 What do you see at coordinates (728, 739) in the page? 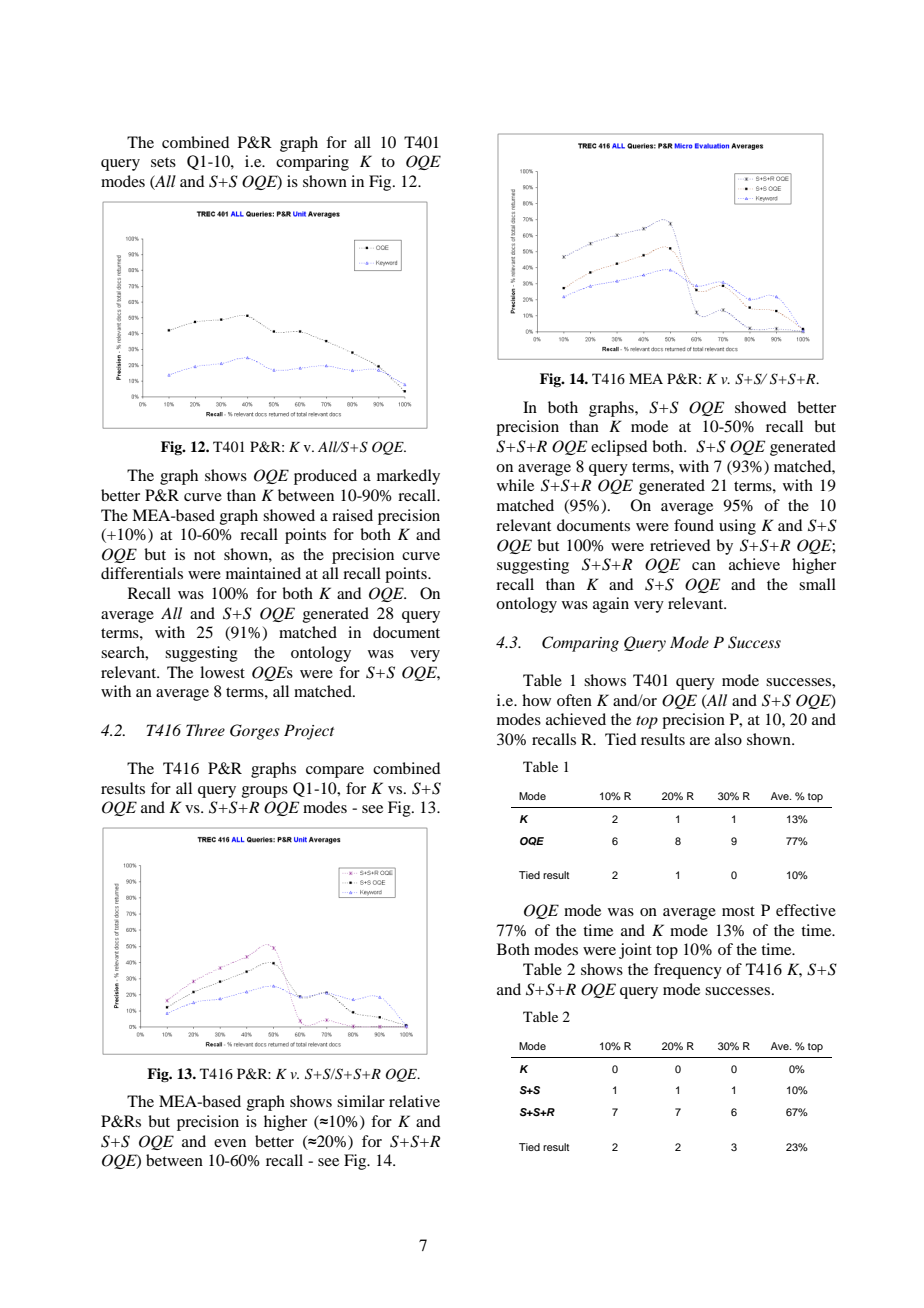
I see `also` at bounding box center [728, 739].
